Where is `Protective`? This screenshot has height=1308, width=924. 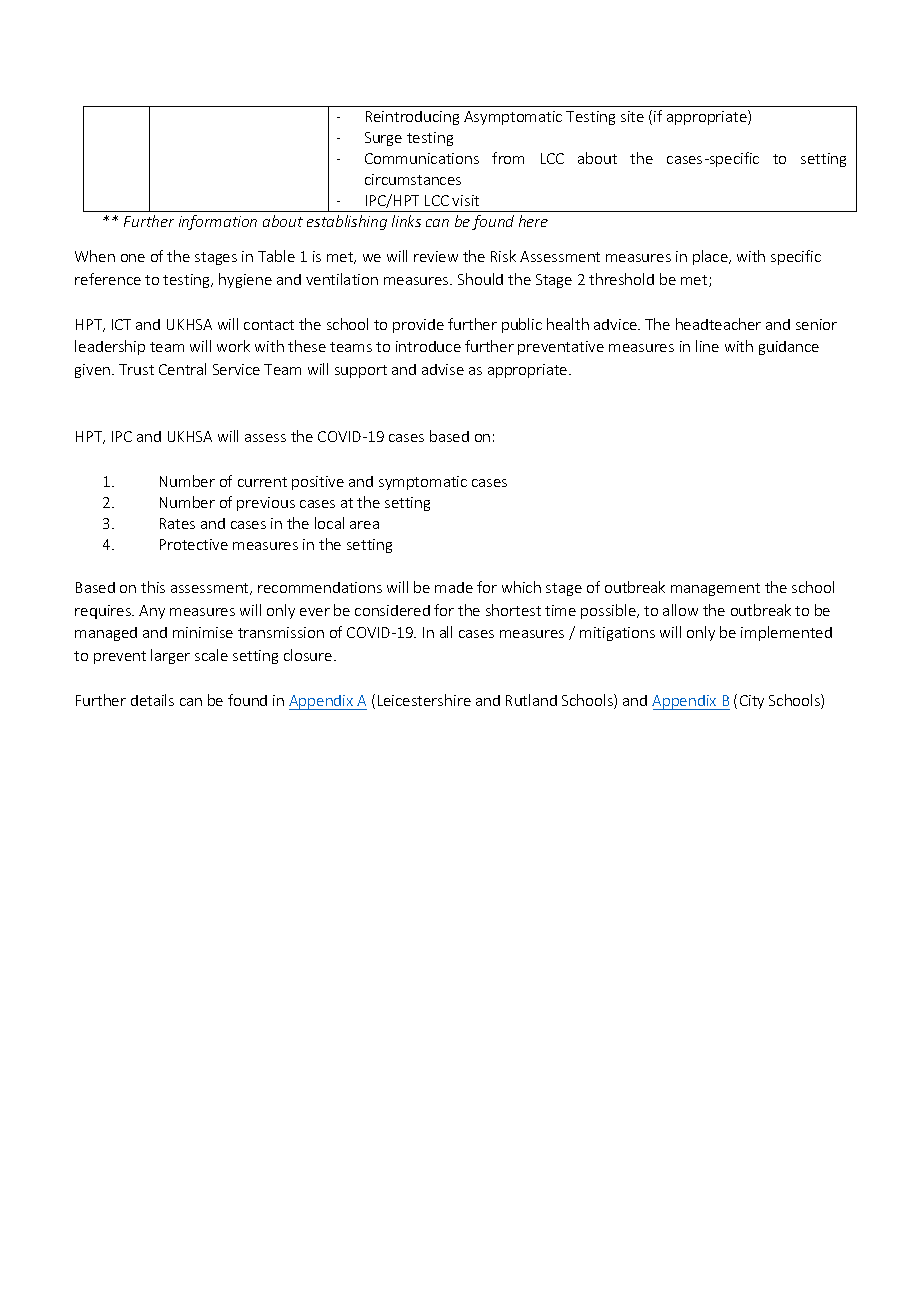 Protective is located at coordinates (194, 544).
